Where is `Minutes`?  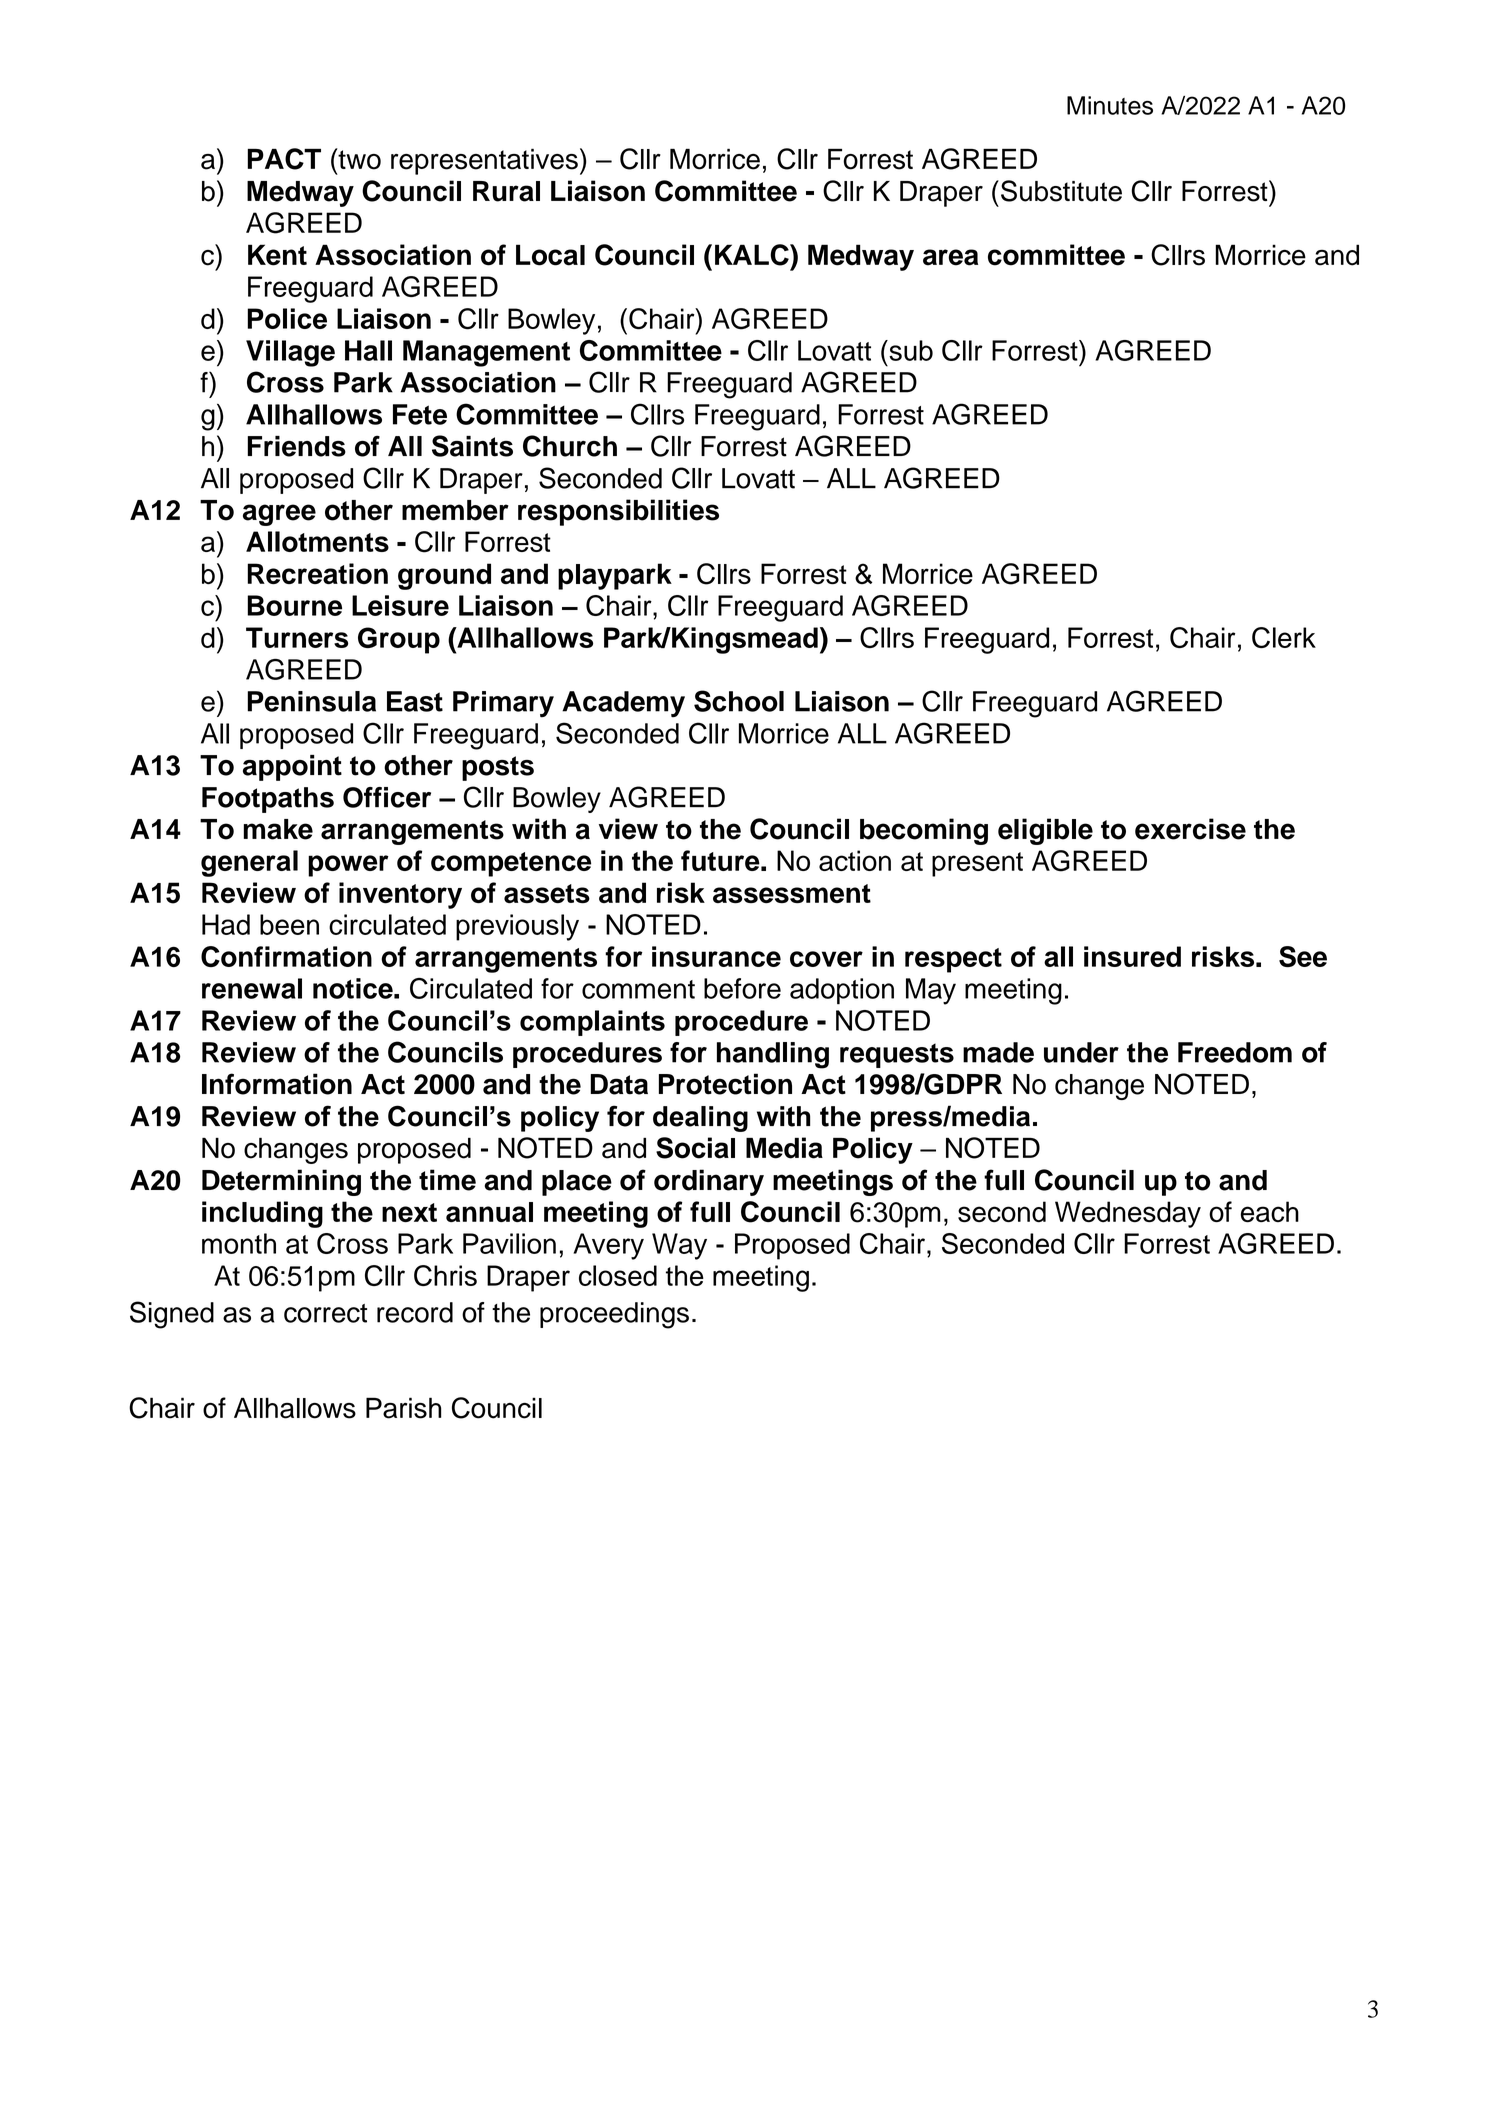
Minutes is located at coordinates (1110, 105).
